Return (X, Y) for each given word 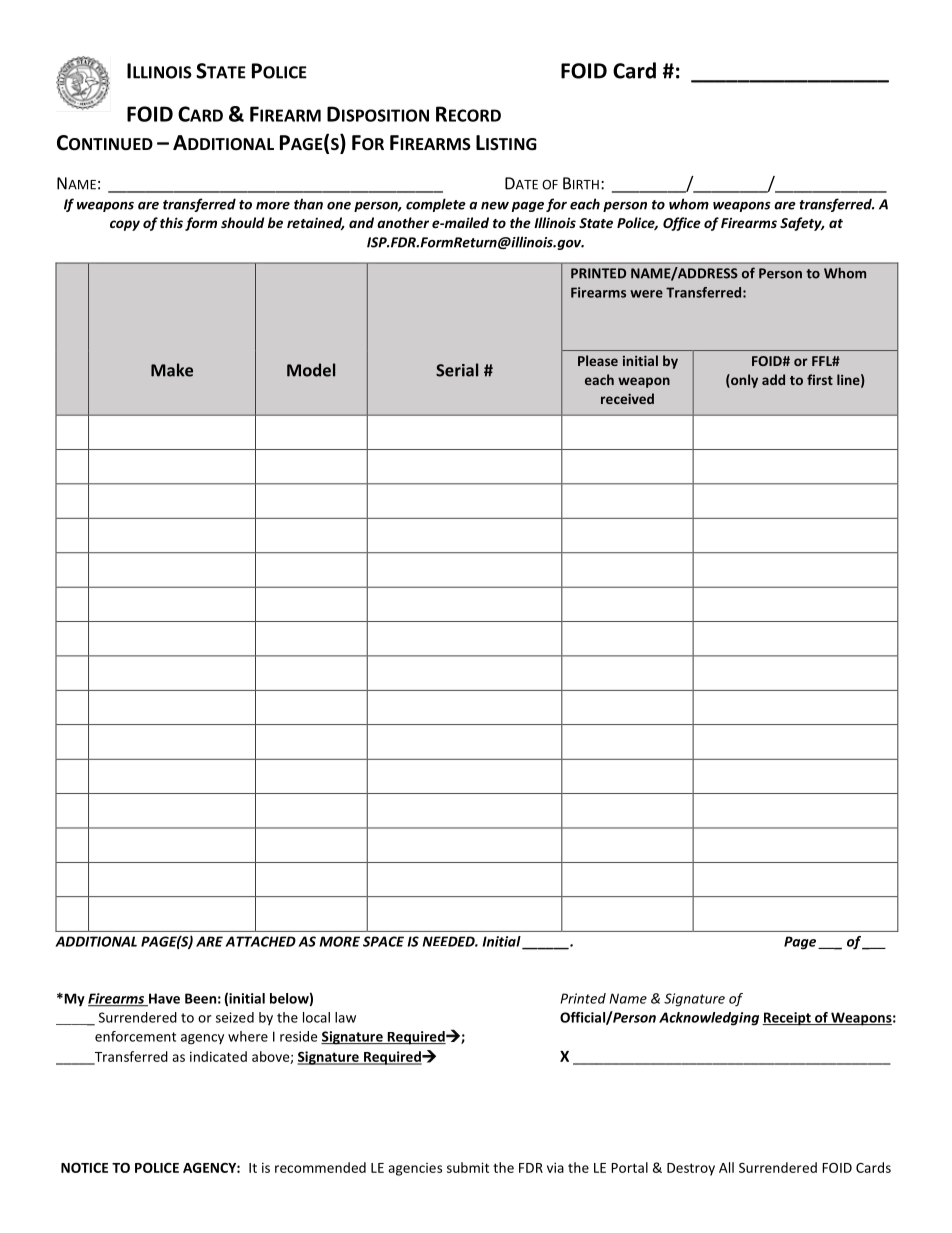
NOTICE (84, 1168)
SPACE (383, 941)
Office (682, 224)
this (171, 222)
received (627, 398)
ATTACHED (260, 941)
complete (436, 205)
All (726, 1167)
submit (468, 1167)
